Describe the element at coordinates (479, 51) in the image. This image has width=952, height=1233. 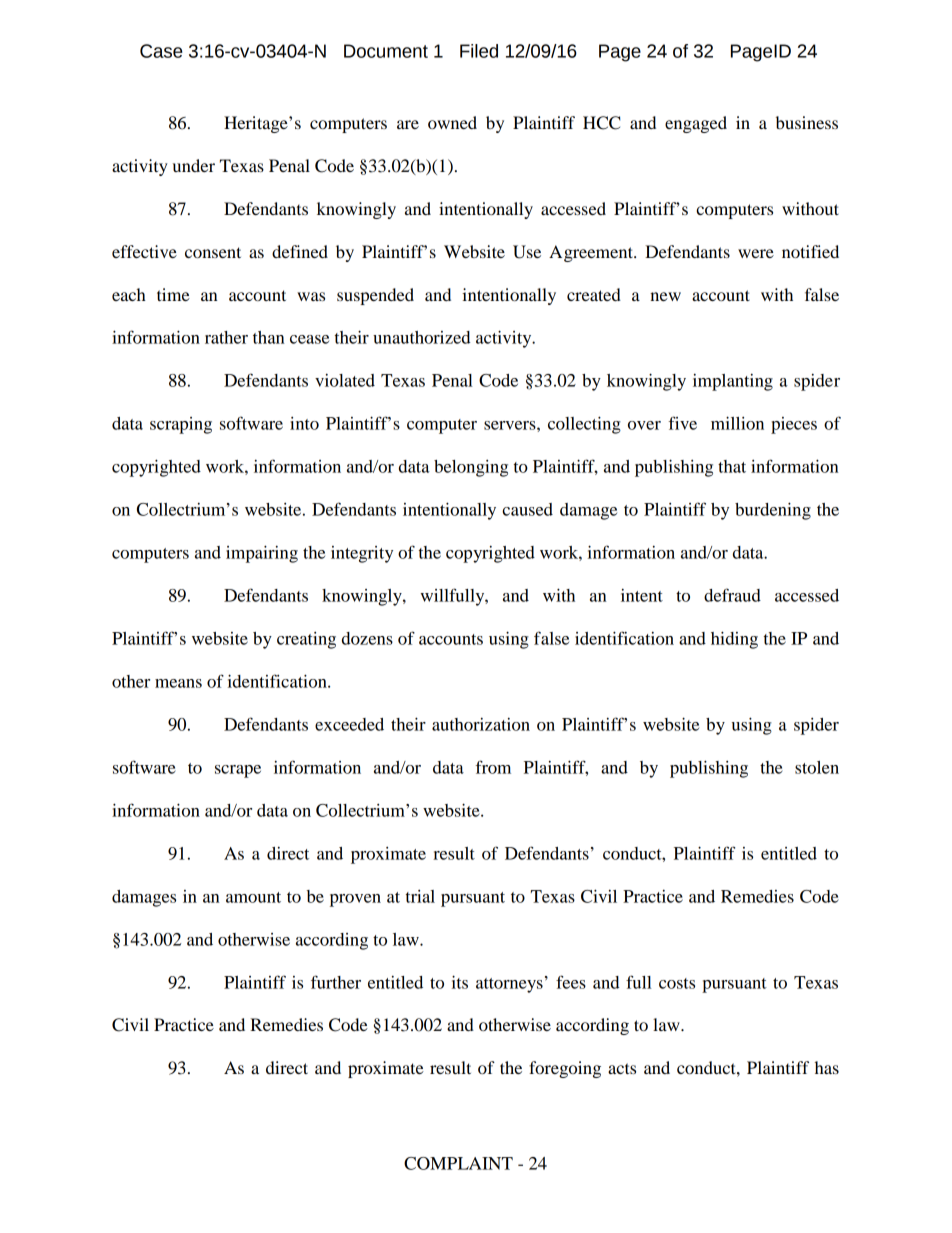
I see `Filed` at that location.
